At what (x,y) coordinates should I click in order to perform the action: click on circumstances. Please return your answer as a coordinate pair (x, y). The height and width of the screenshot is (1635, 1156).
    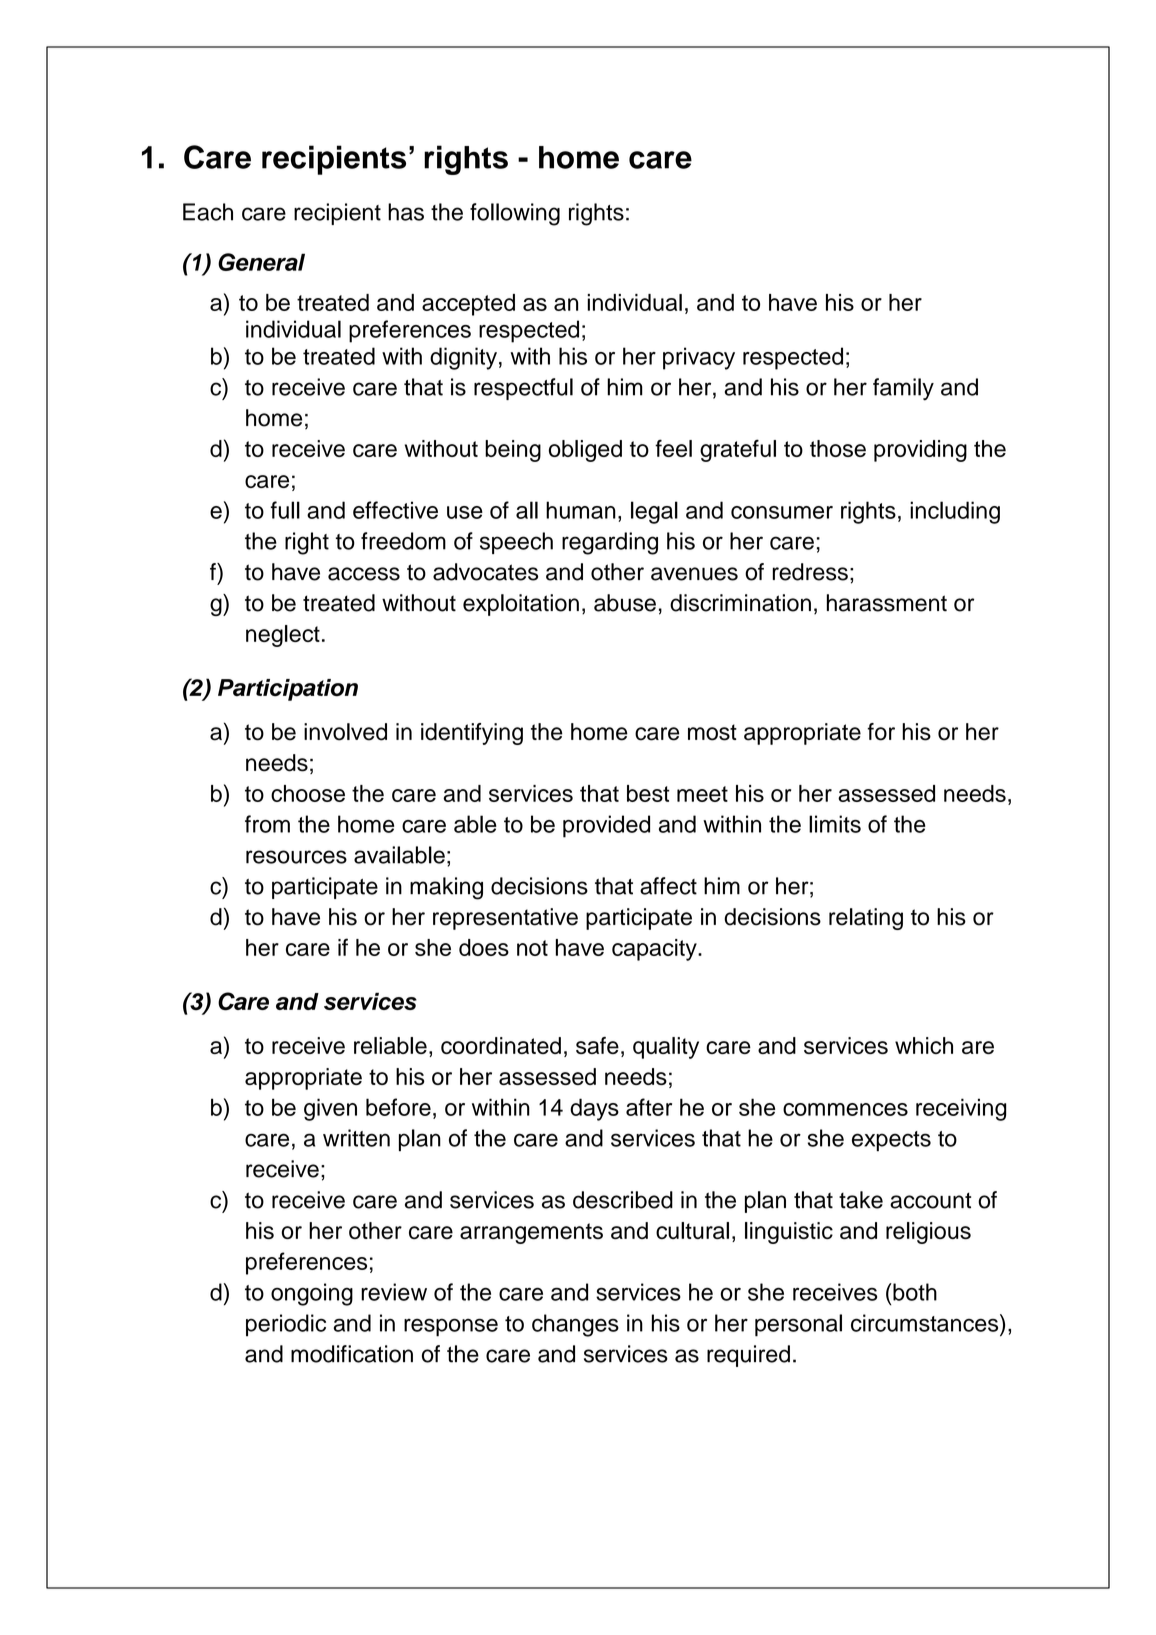
    Looking at the image, I should click on (926, 1323).
